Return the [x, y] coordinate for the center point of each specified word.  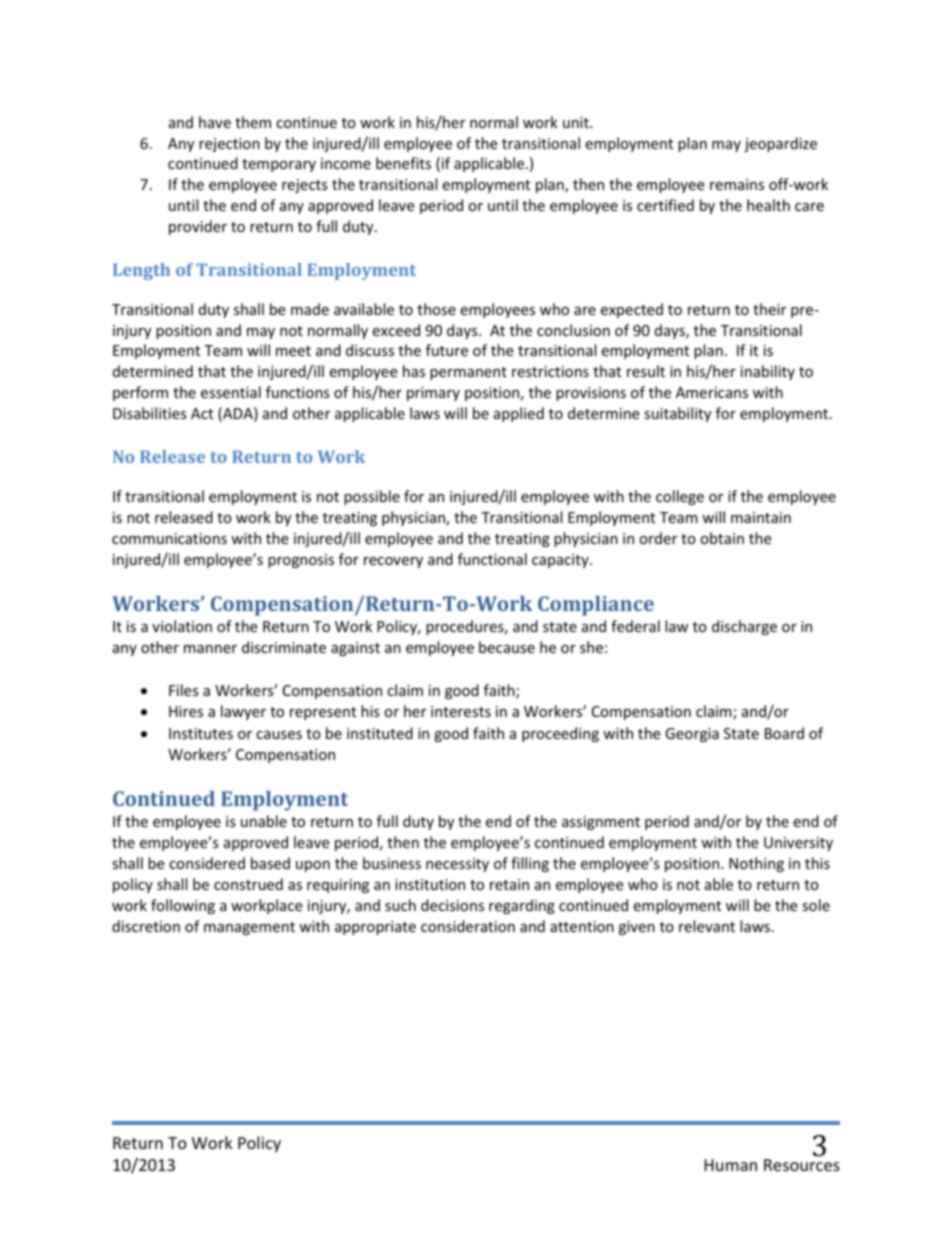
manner [210, 649]
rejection [229, 145]
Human [731, 1165]
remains [737, 184]
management [249, 928]
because [507, 647]
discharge [744, 627]
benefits [403, 163]
